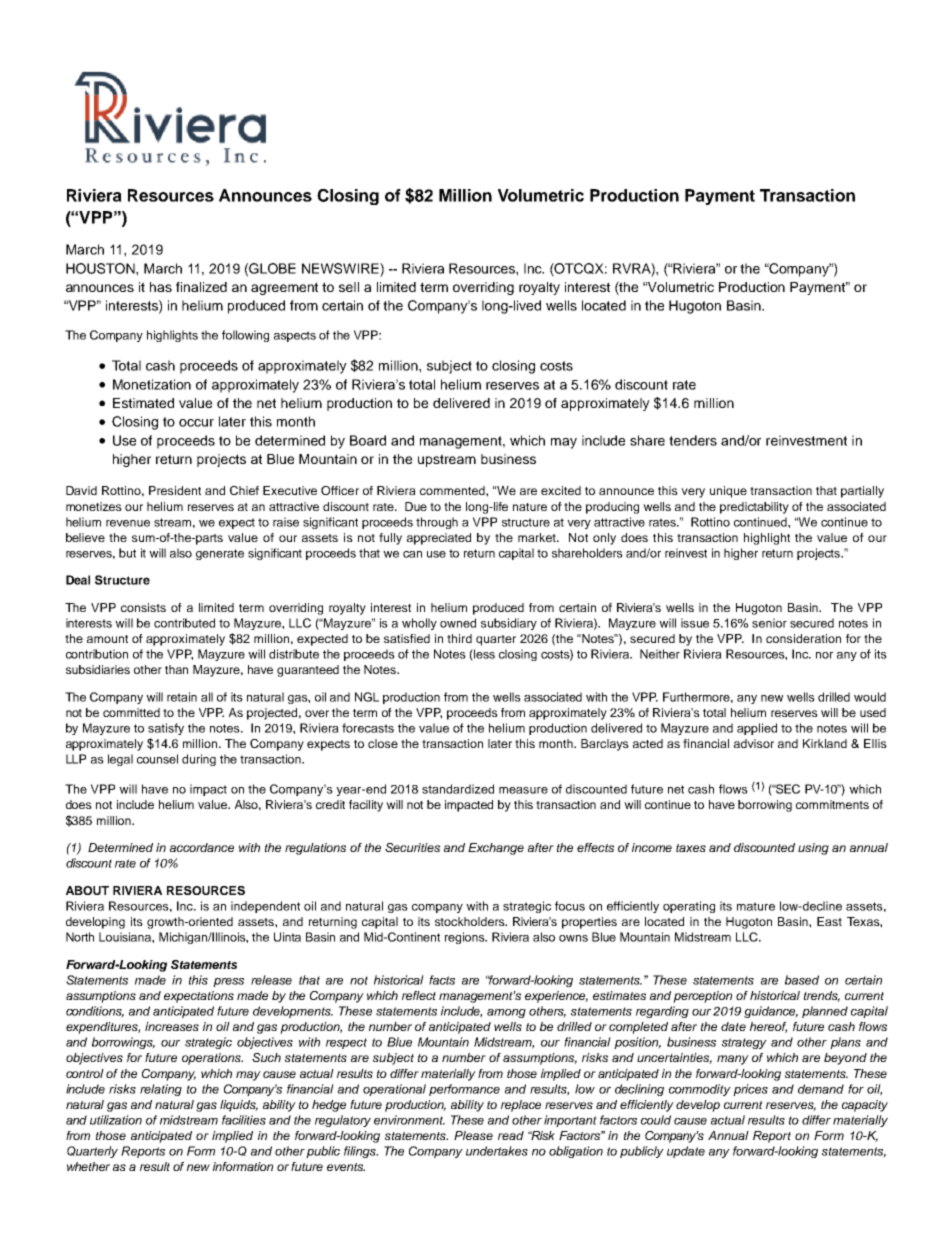 This page has width=952, height=1233. What do you see at coordinates (349, 287) in the page?
I see `sell` at bounding box center [349, 287].
